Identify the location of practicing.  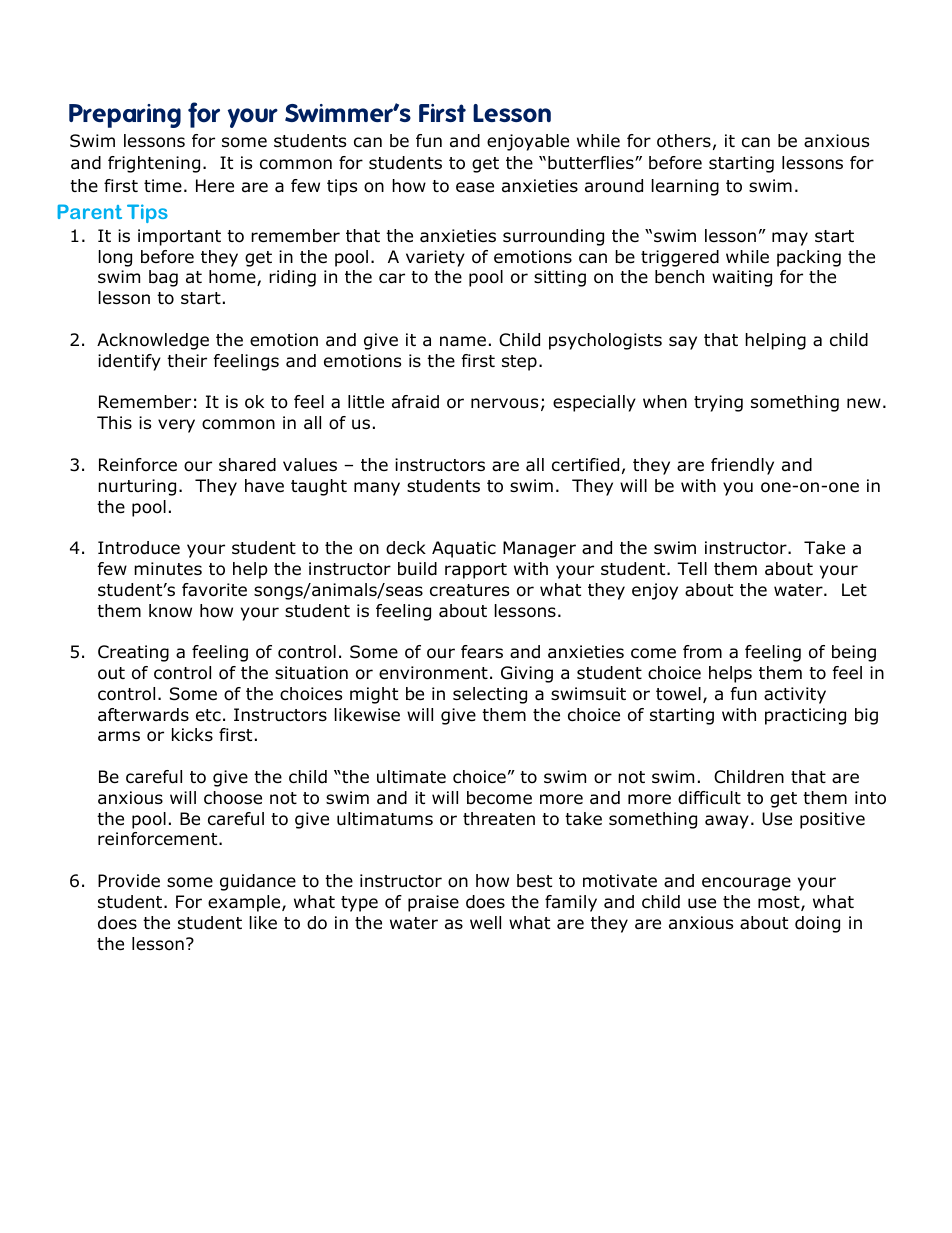
(805, 716).
